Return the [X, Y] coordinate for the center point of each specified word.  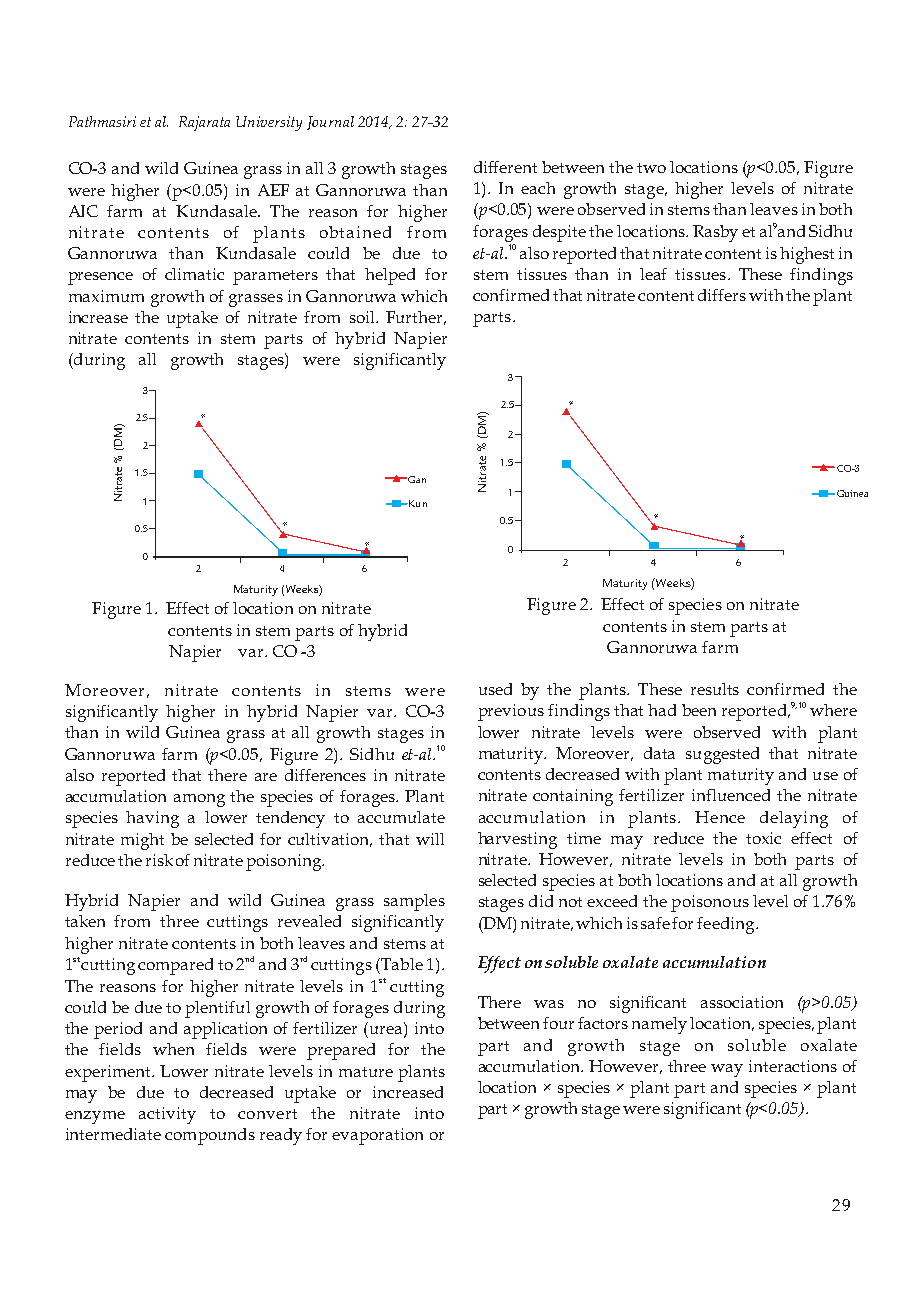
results [715, 689]
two [651, 168]
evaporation [377, 1136]
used [495, 689]
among [199, 800]
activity [167, 1115]
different [505, 167]
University [269, 123]
